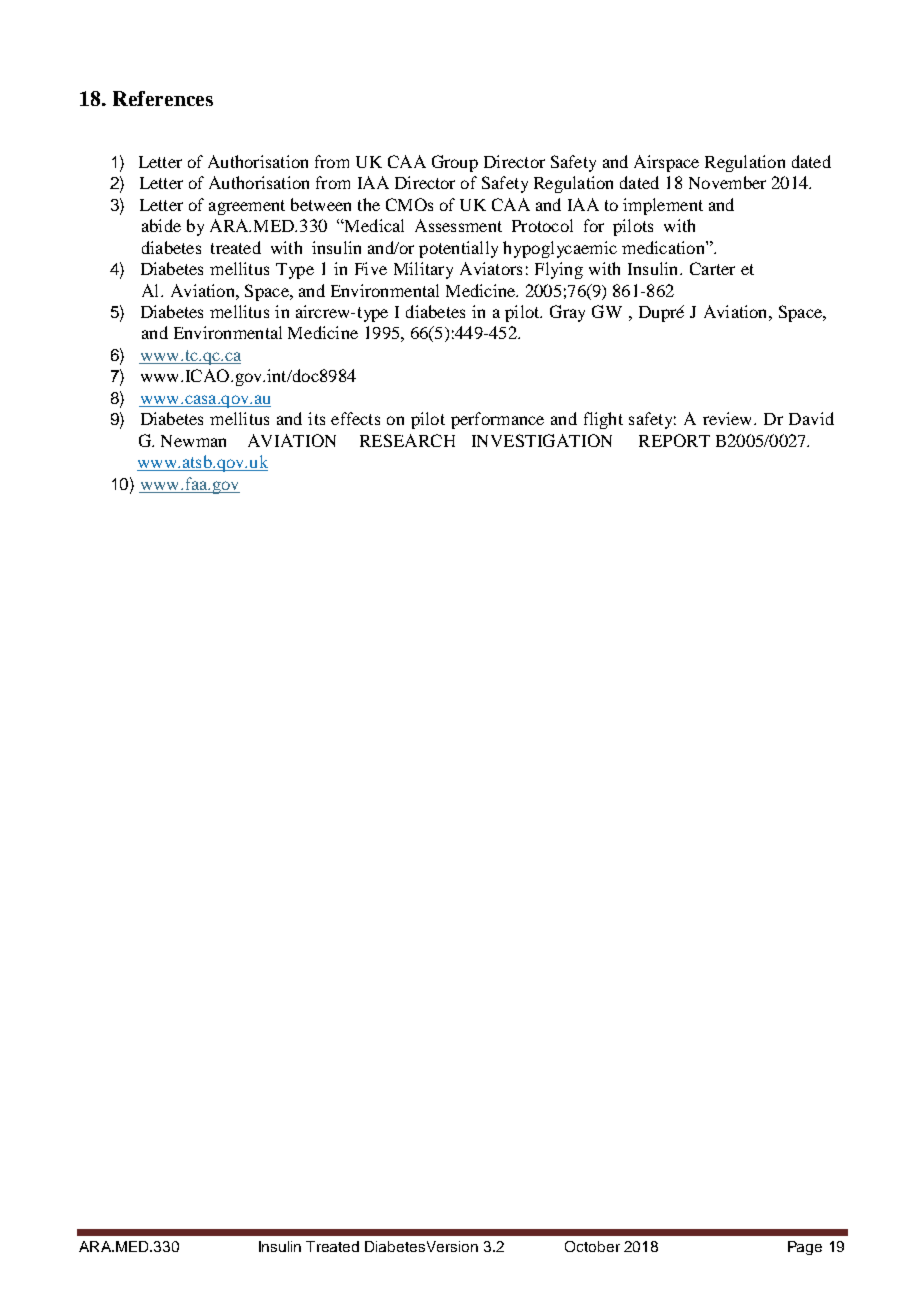  What do you see at coordinates (805, 1248) in the page?
I see `Page` at bounding box center [805, 1248].
